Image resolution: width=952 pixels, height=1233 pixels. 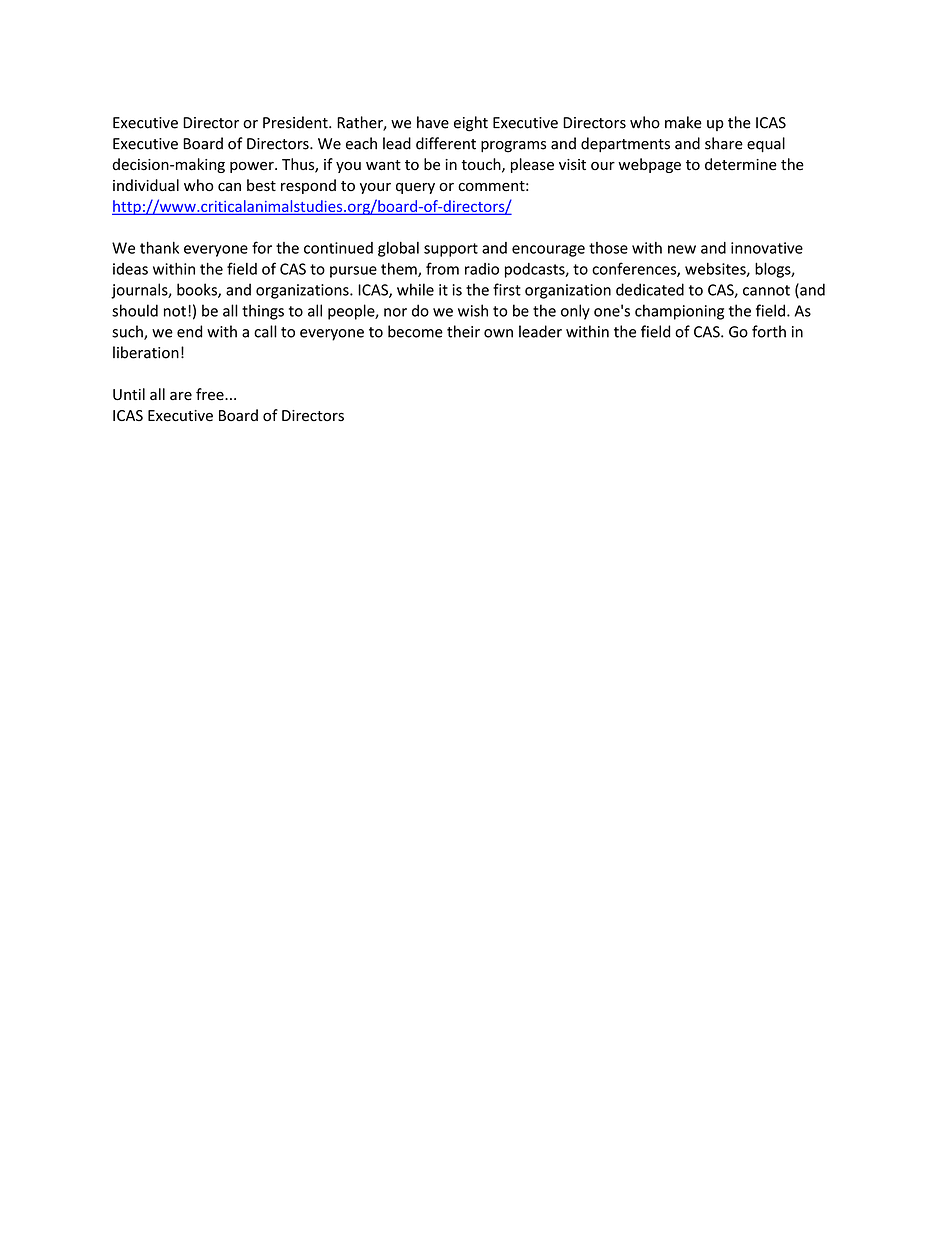 I want to click on best, so click(x=261, y=185).
